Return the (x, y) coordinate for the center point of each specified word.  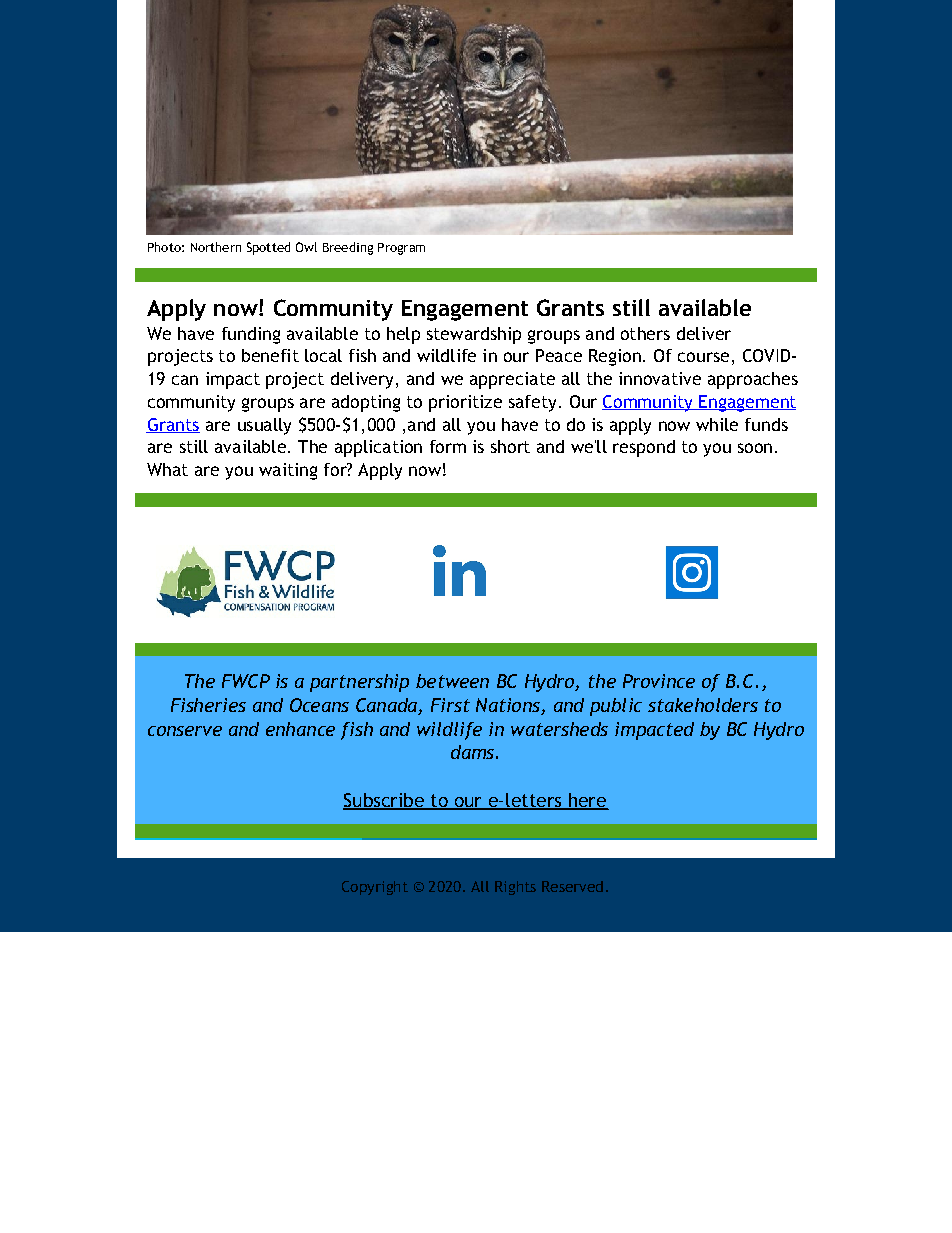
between (452, 681)
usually (264, 426)
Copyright (375, 888)
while (717, 424)
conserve (185, 731)
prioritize (465, 403)
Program (401, 249)
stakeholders (703, 705)
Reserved (572, 886)
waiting (288, 471)
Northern (216, 247)
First (450, 705)
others (645, 333)
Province (659, 681)
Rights (515, 888)
